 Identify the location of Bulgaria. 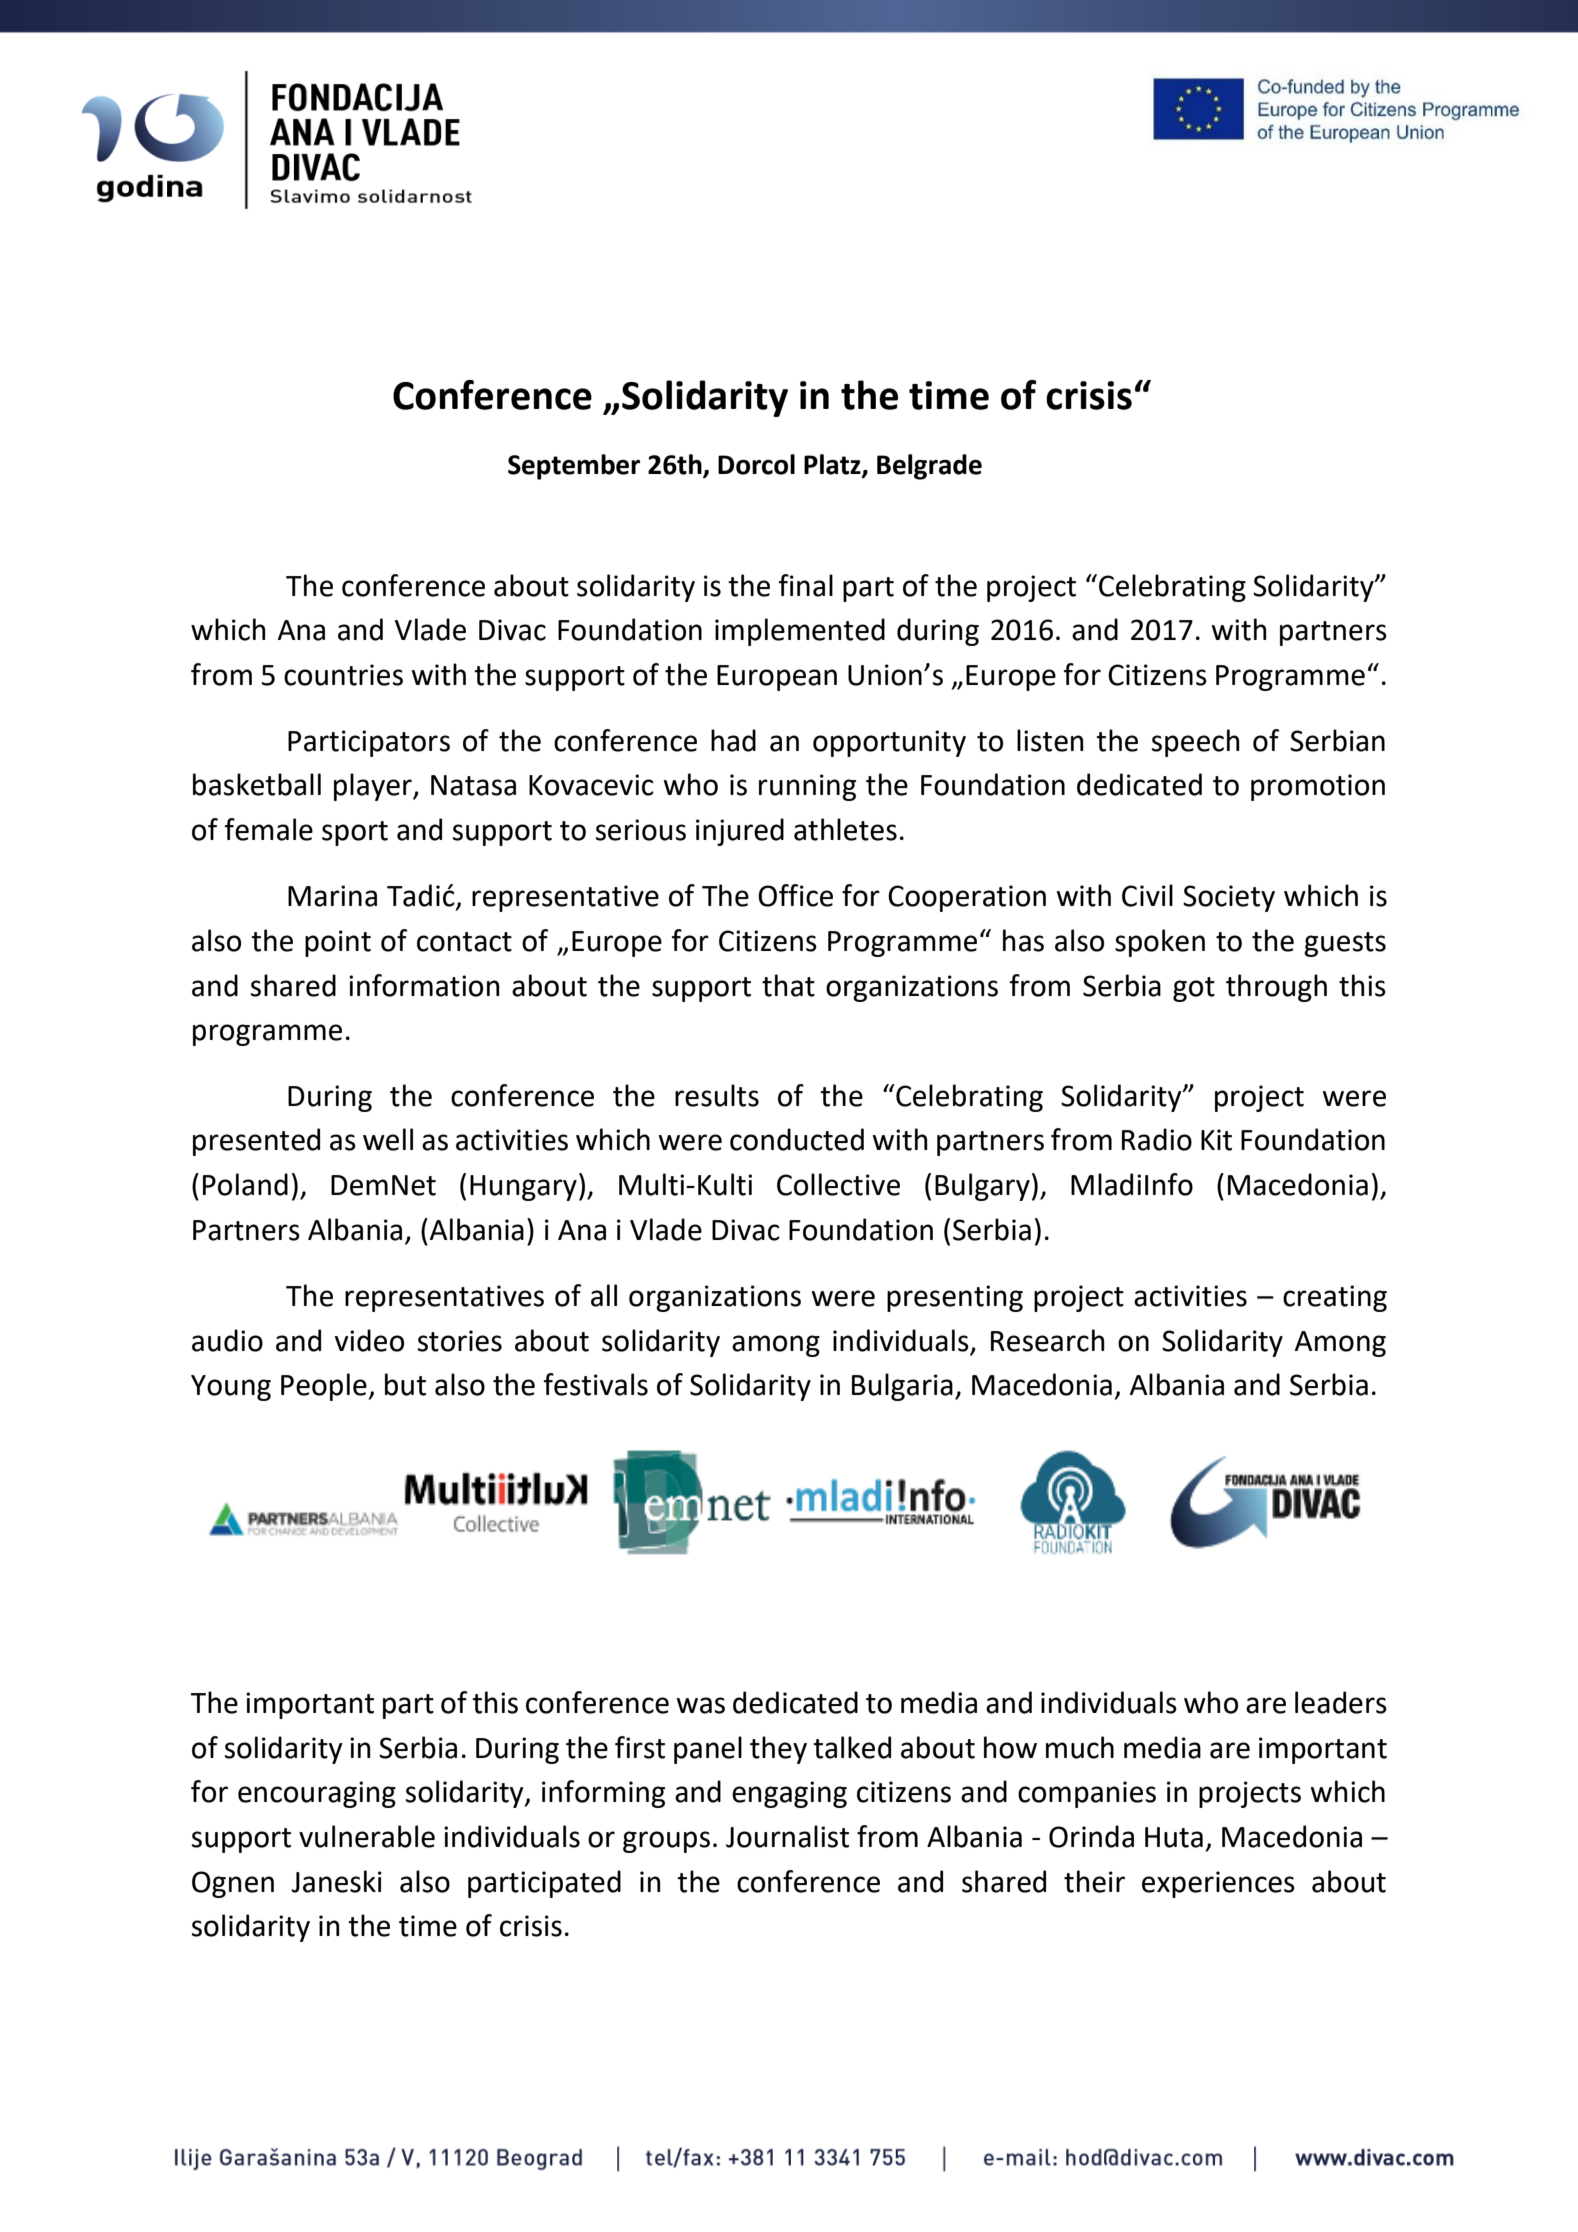
(902, 1387).
